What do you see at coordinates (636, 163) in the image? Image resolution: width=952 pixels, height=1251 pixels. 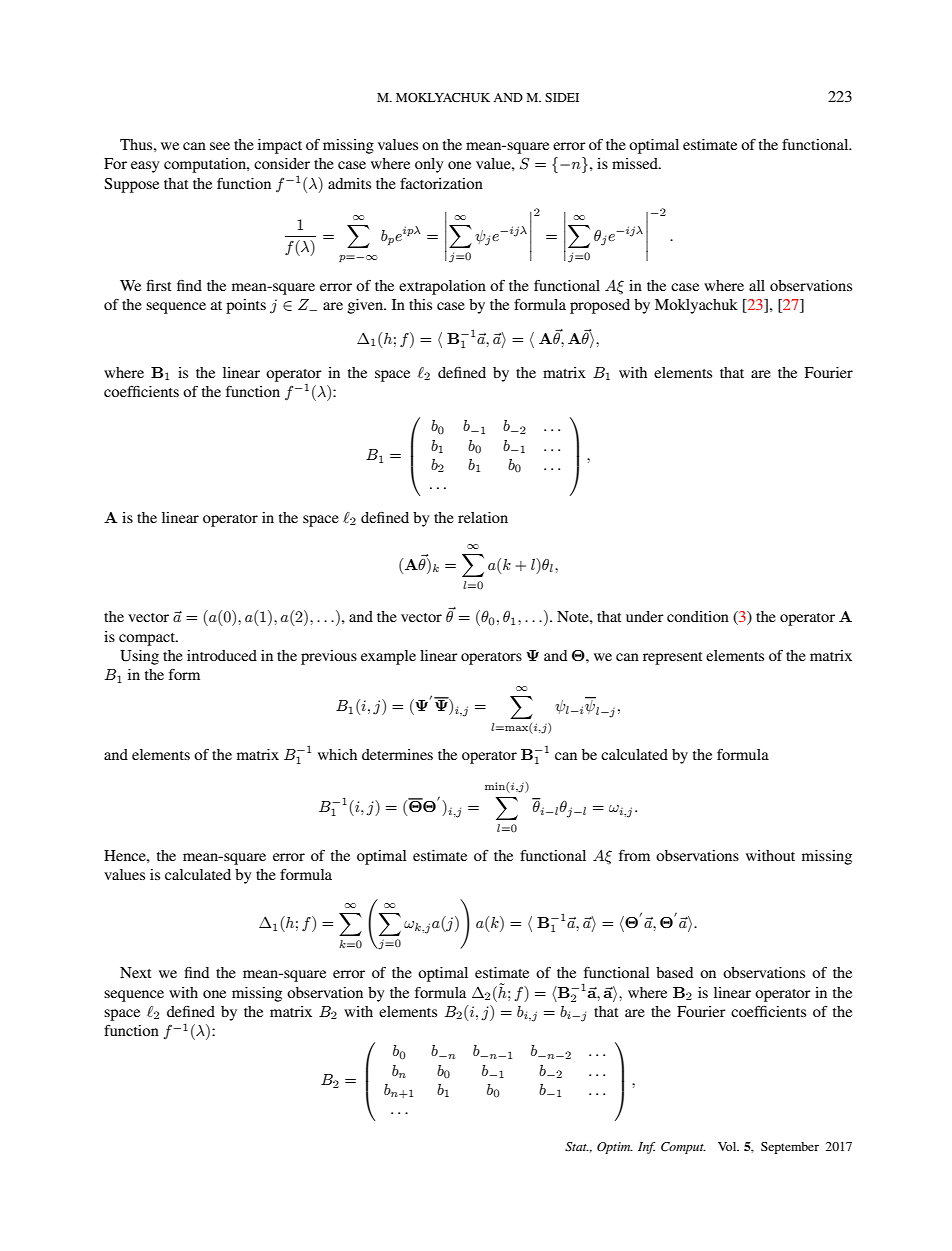 I see `missed` at bounding box center [636, 163].
